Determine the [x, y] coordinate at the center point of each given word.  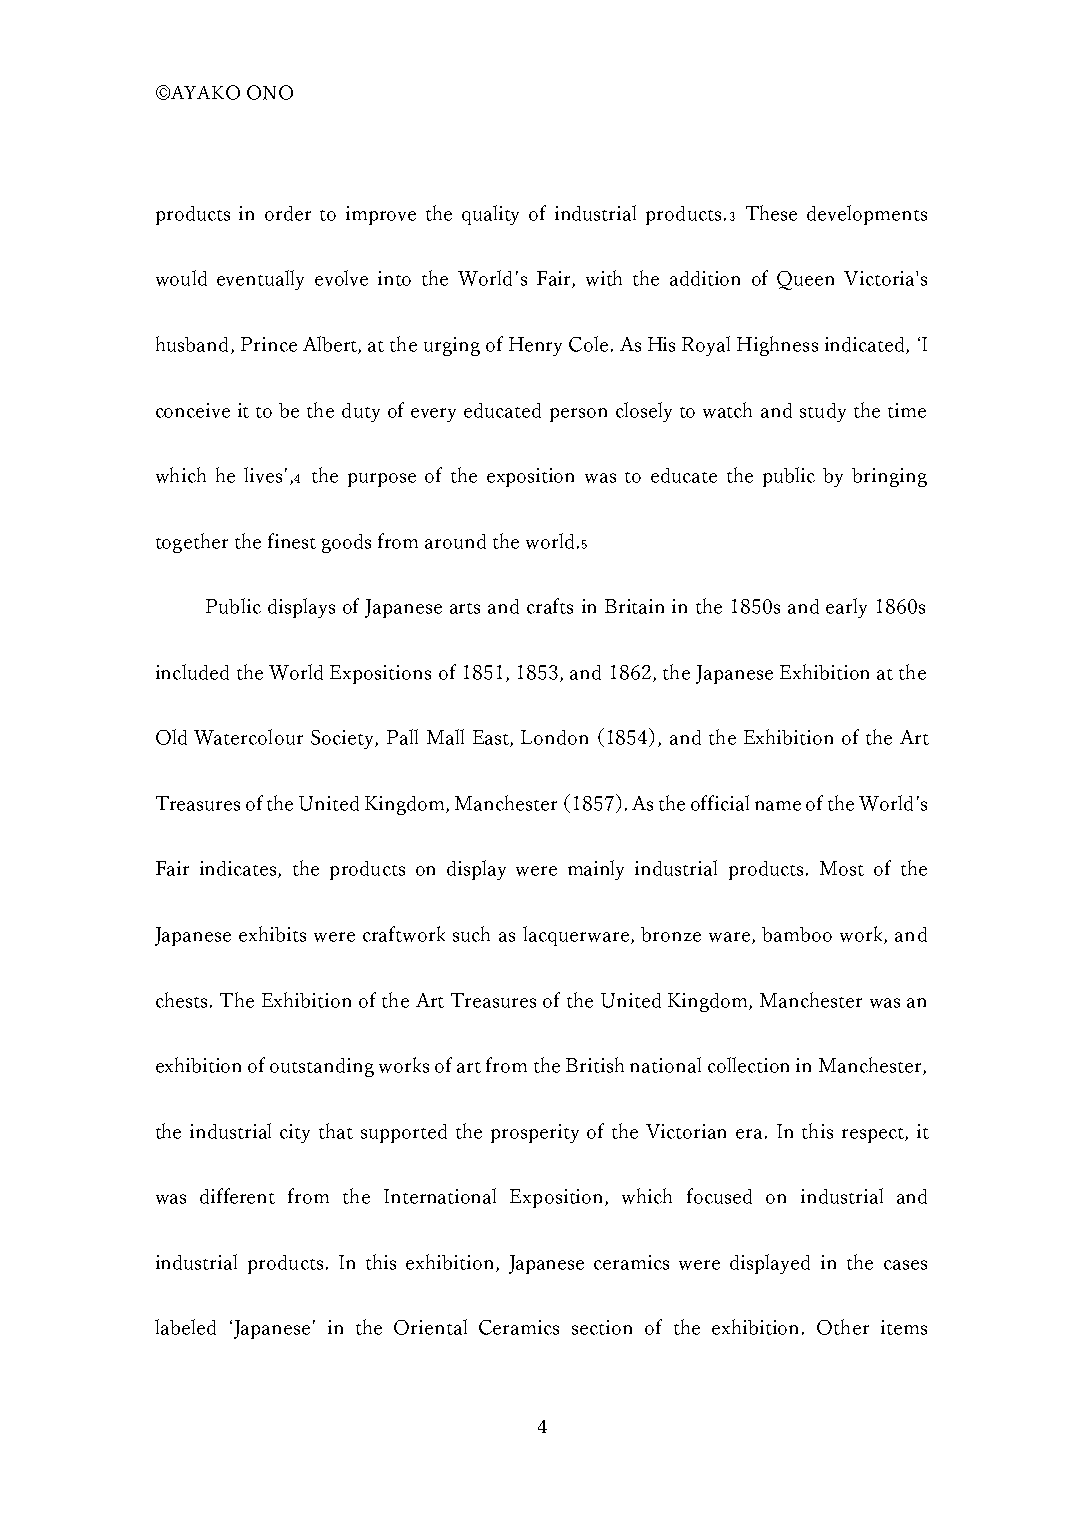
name [778, 806]
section [602, 1327]
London [554, 737]
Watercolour [248, 737]
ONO [270, 92]
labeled [185, 1327]
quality [490, 215]
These [771, 213]
